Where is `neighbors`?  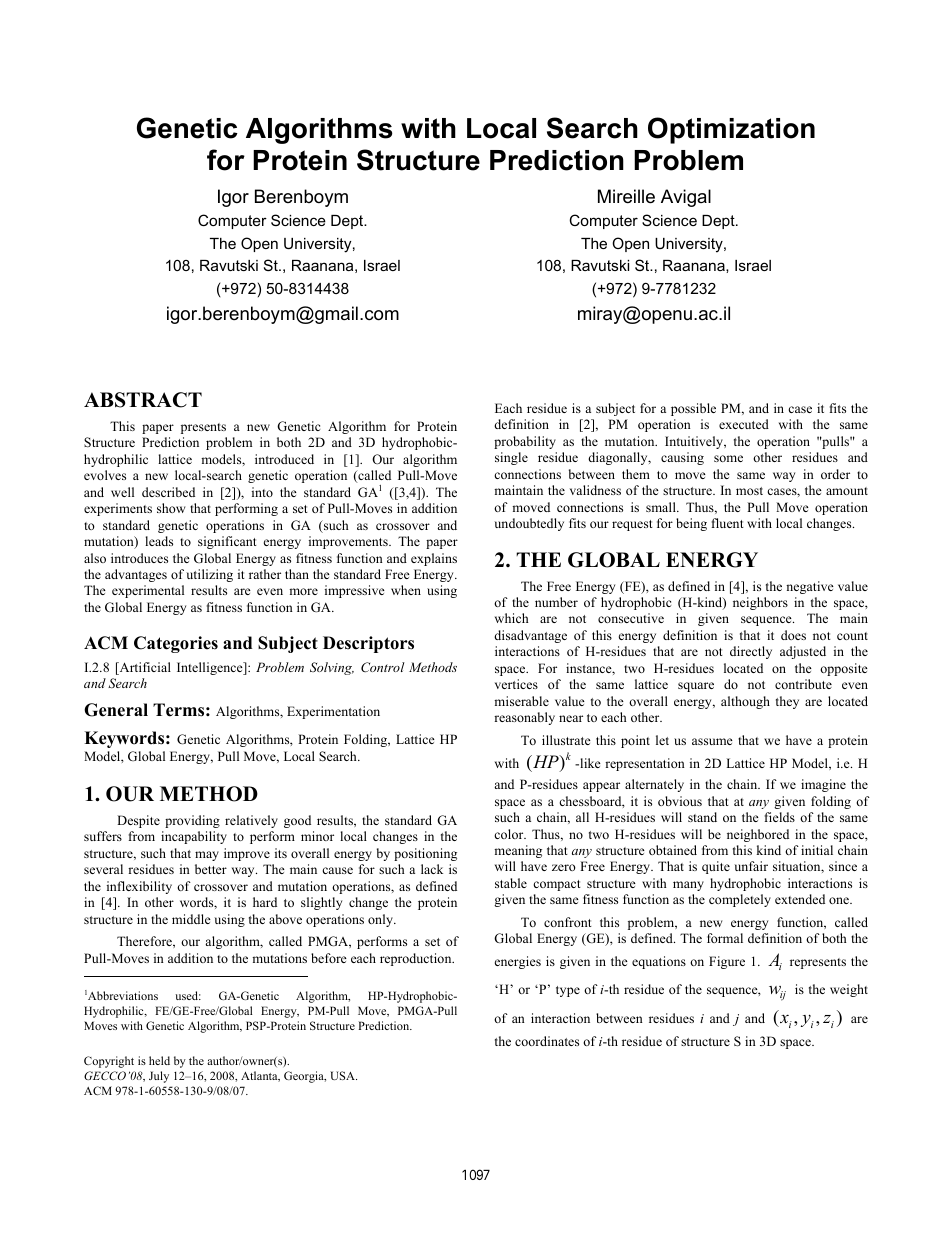
neighbors is located at coordinates (760, 603).
